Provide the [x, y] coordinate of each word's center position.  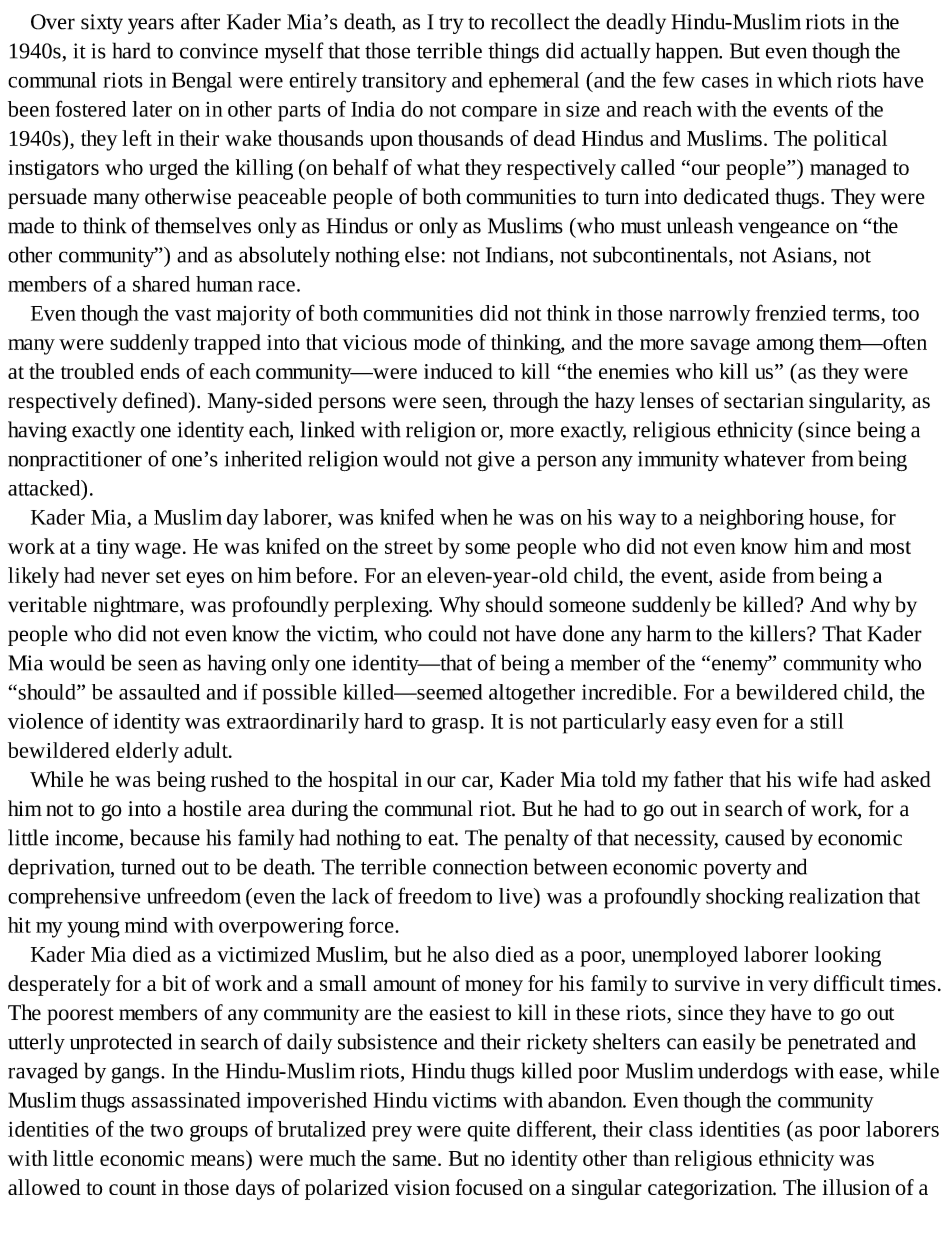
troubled [97, 371]
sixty [102, 24]
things [513, 52]
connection [480, 867]
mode [437, 342]
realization [836, 896]
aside [743, 575]
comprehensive [74, 898]
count [132, 1188]
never [125, 577]
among [785, 346]
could [452, 633]
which [804, 80]
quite [488, 1132]
